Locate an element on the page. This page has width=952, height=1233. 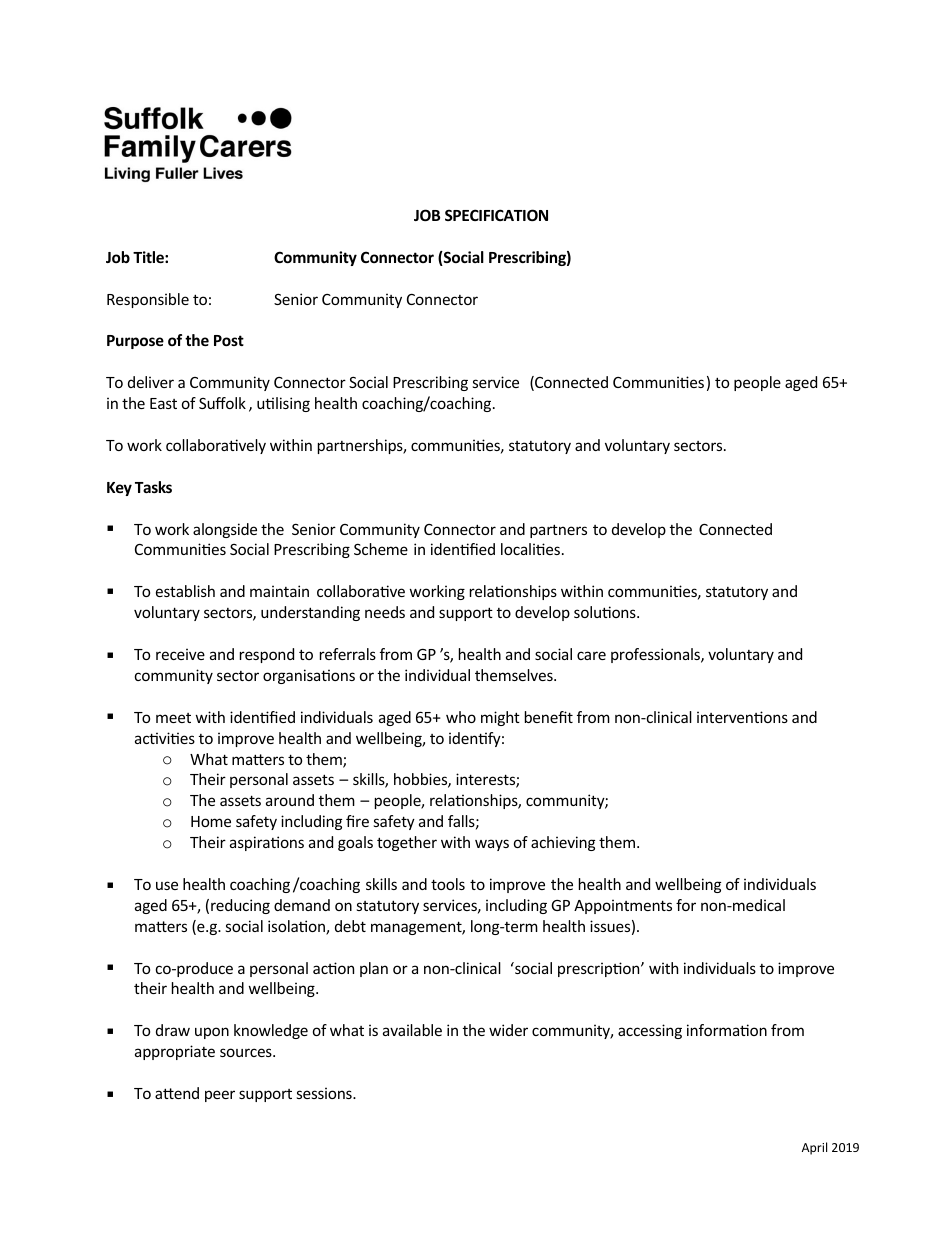
Home is located at coordinates (211, 821).
